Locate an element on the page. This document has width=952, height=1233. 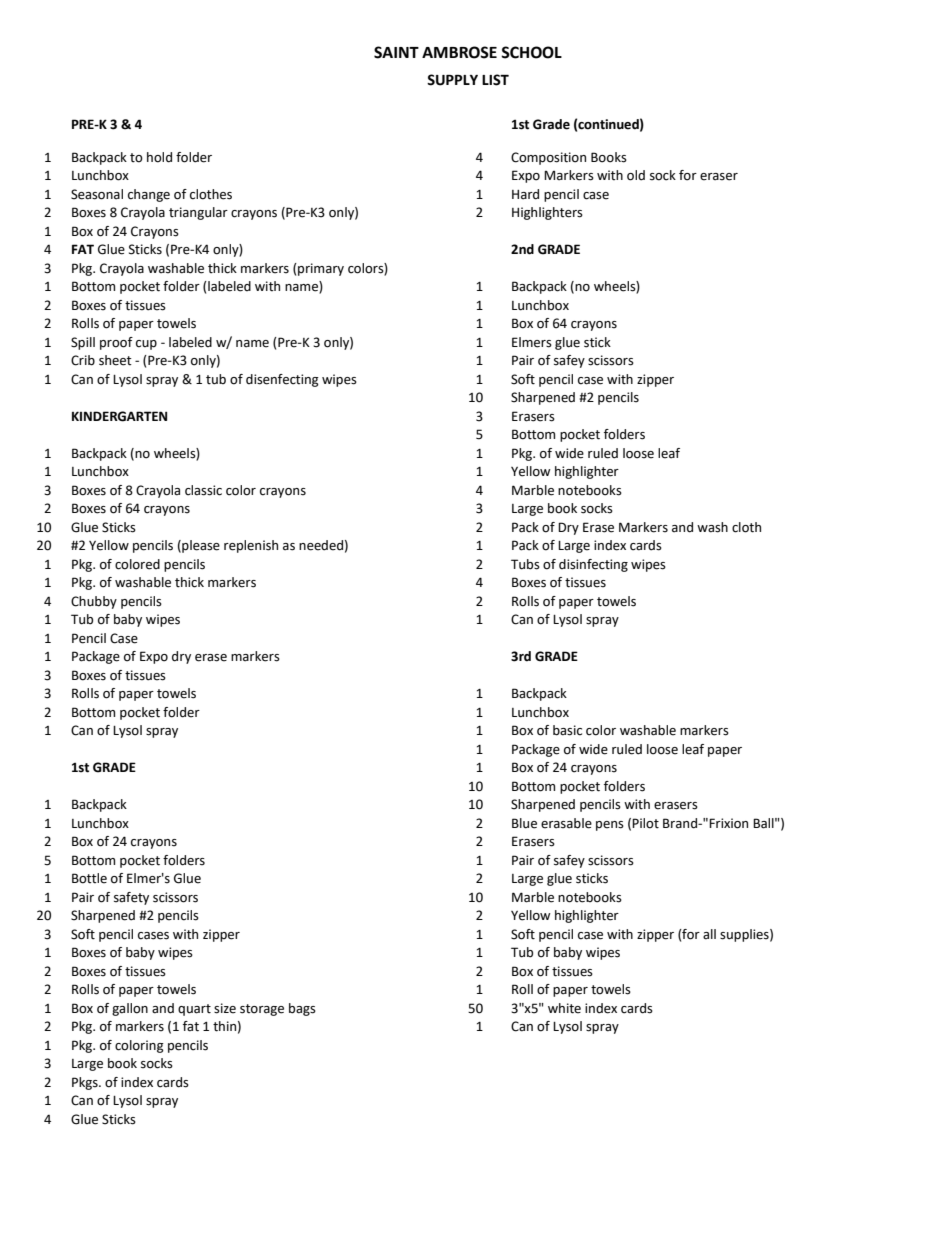
bags is located at coordinates (302, 1009).
